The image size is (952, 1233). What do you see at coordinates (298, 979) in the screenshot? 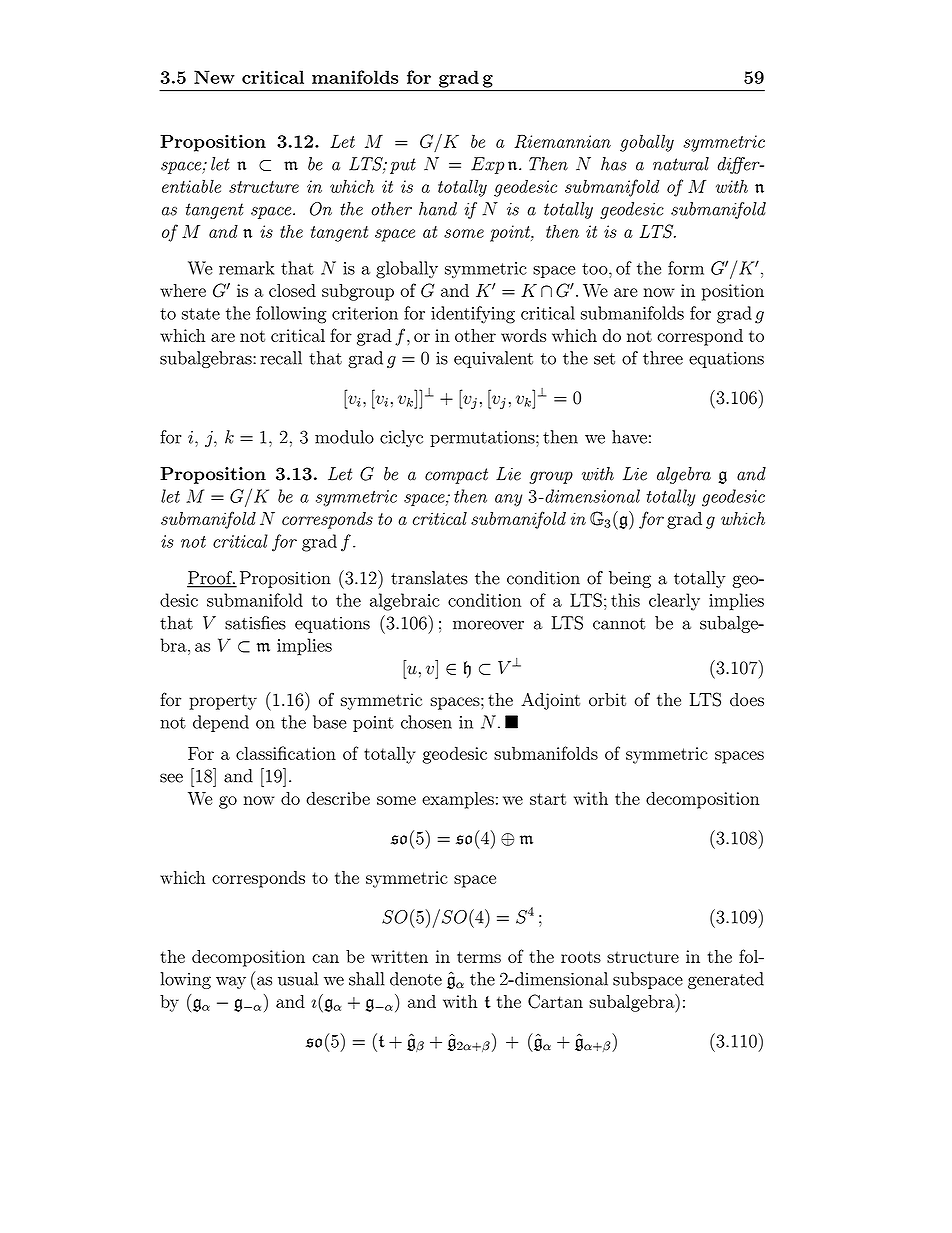
I see `usual` at bounding box center [298, 979].
